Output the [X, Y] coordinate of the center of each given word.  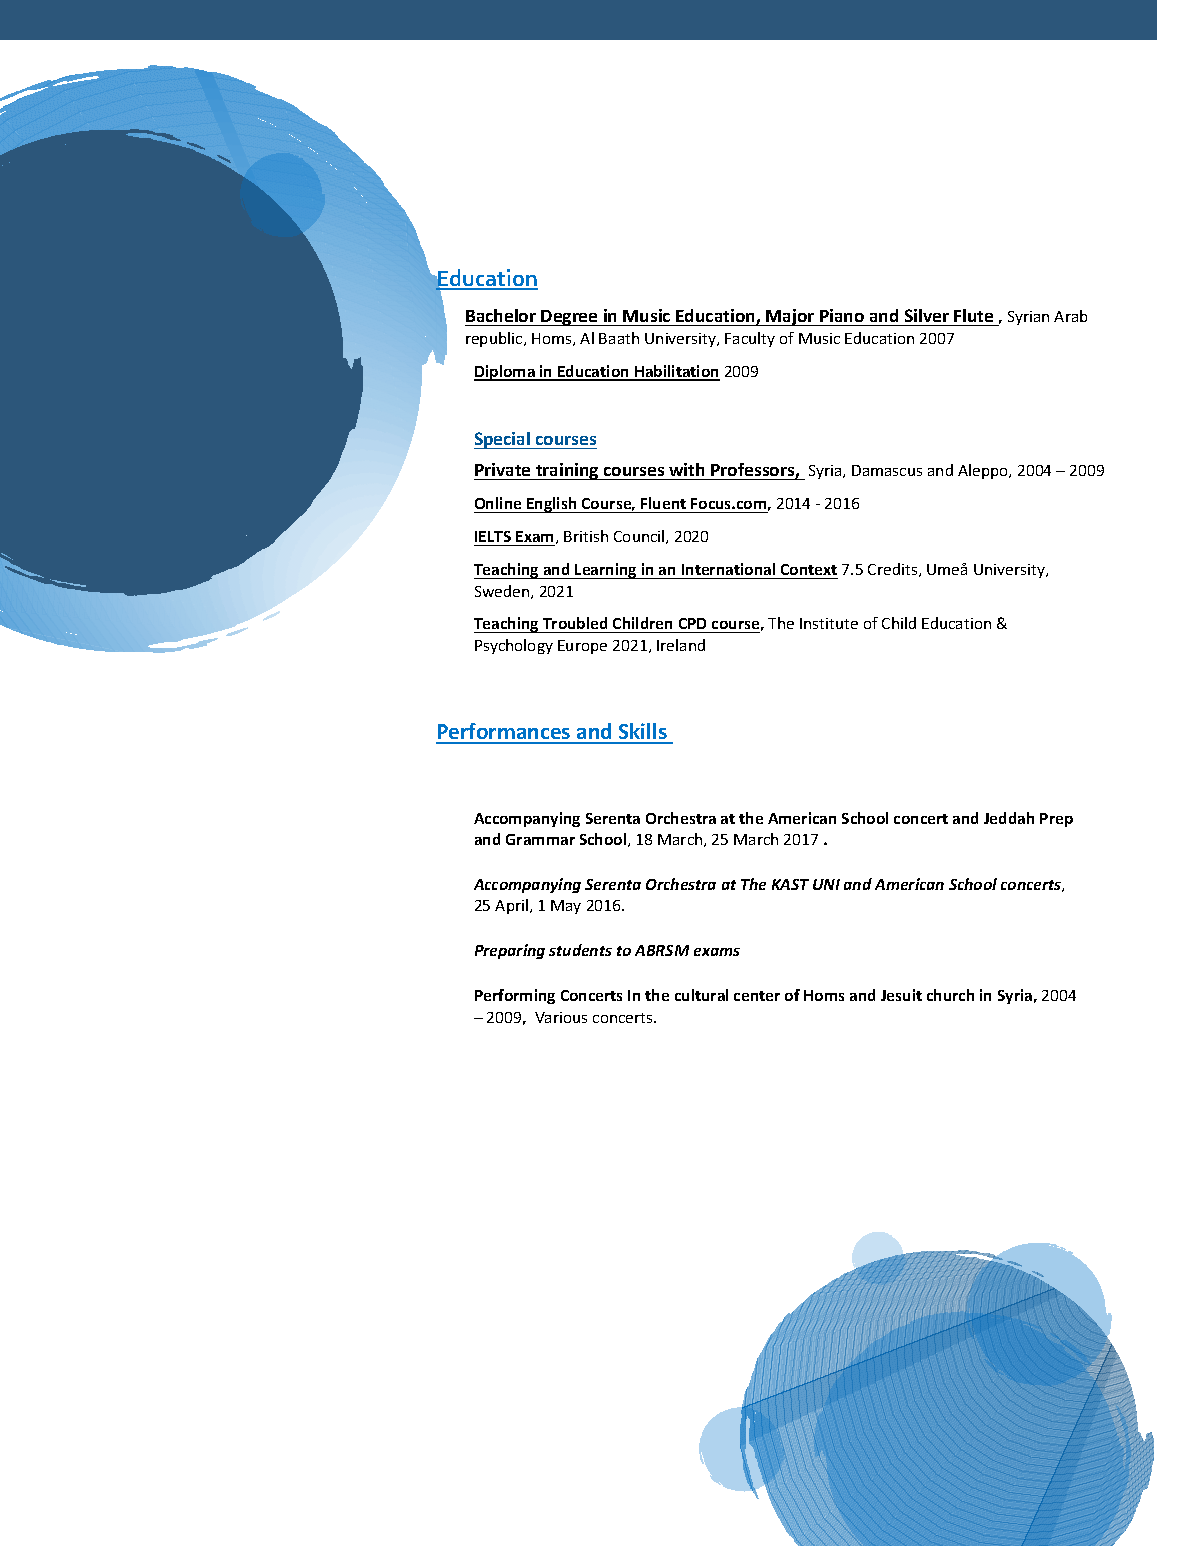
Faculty [750, 339]
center [757, 996]
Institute [829, 623]
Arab [1070, 316]
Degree [570, 318]
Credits [894, 570]
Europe [582, 647]
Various [561, 1017]
